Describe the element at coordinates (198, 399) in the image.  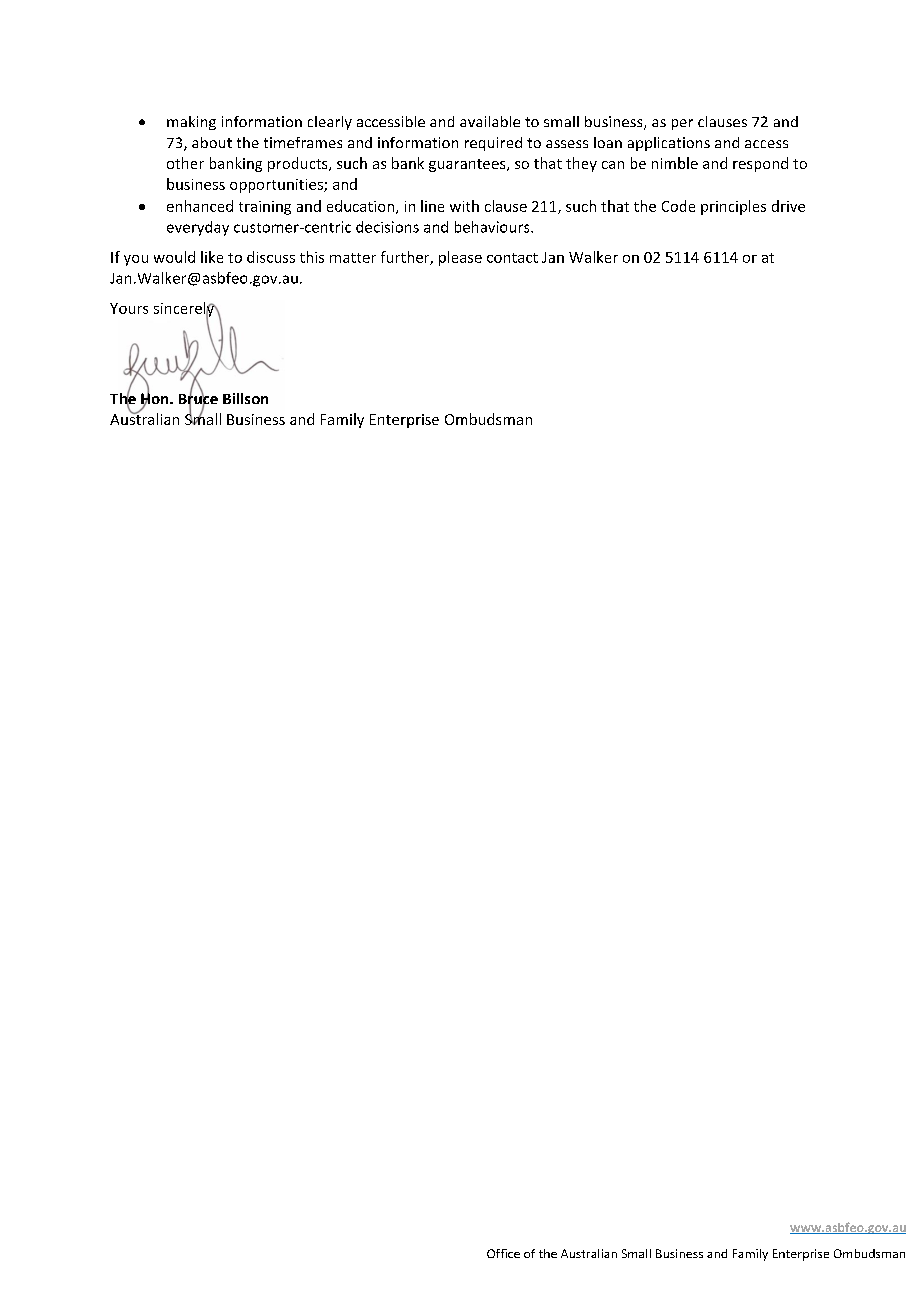
I see `Bruce` at that location.
